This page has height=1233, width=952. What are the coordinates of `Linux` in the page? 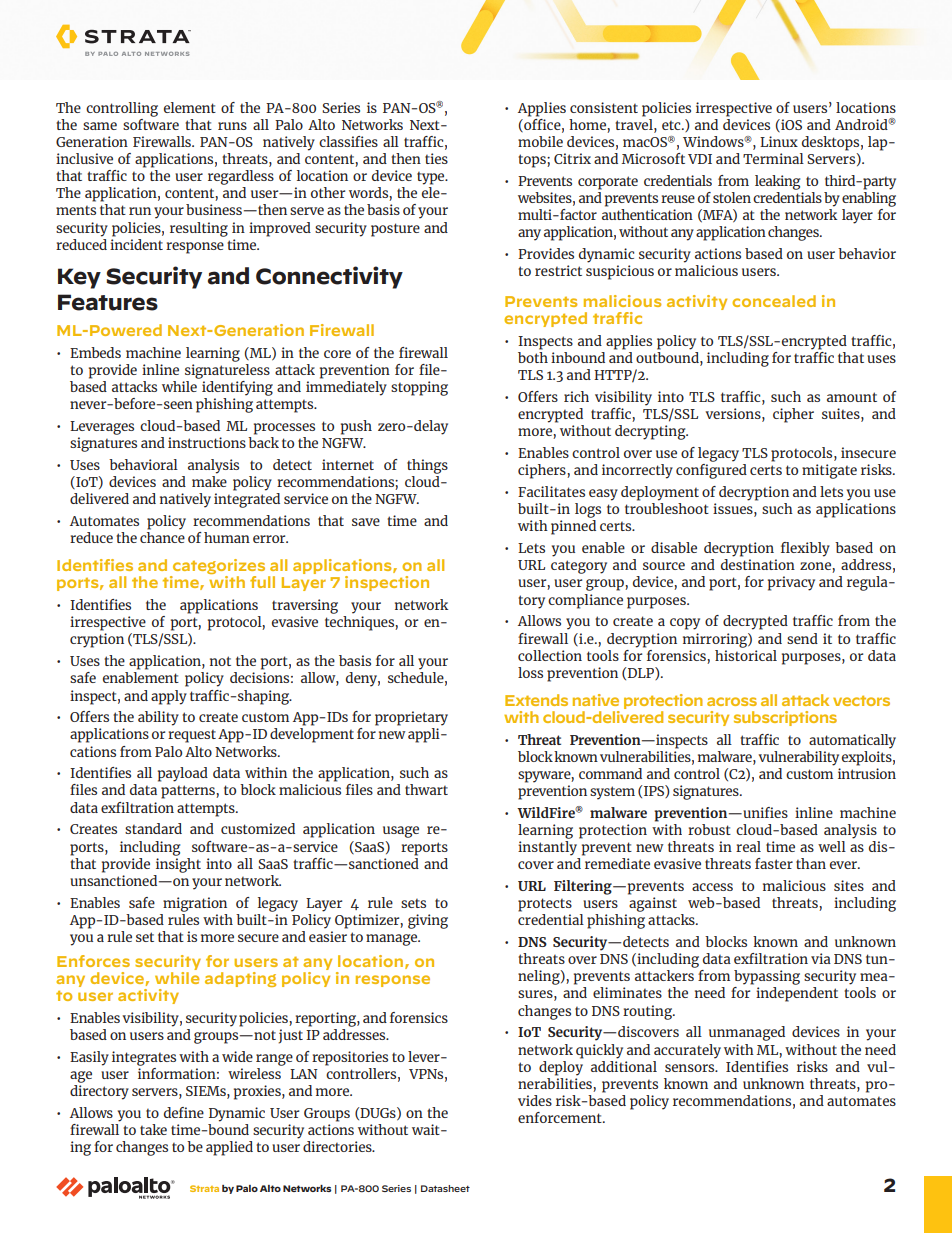 It's located at (779, 141).
